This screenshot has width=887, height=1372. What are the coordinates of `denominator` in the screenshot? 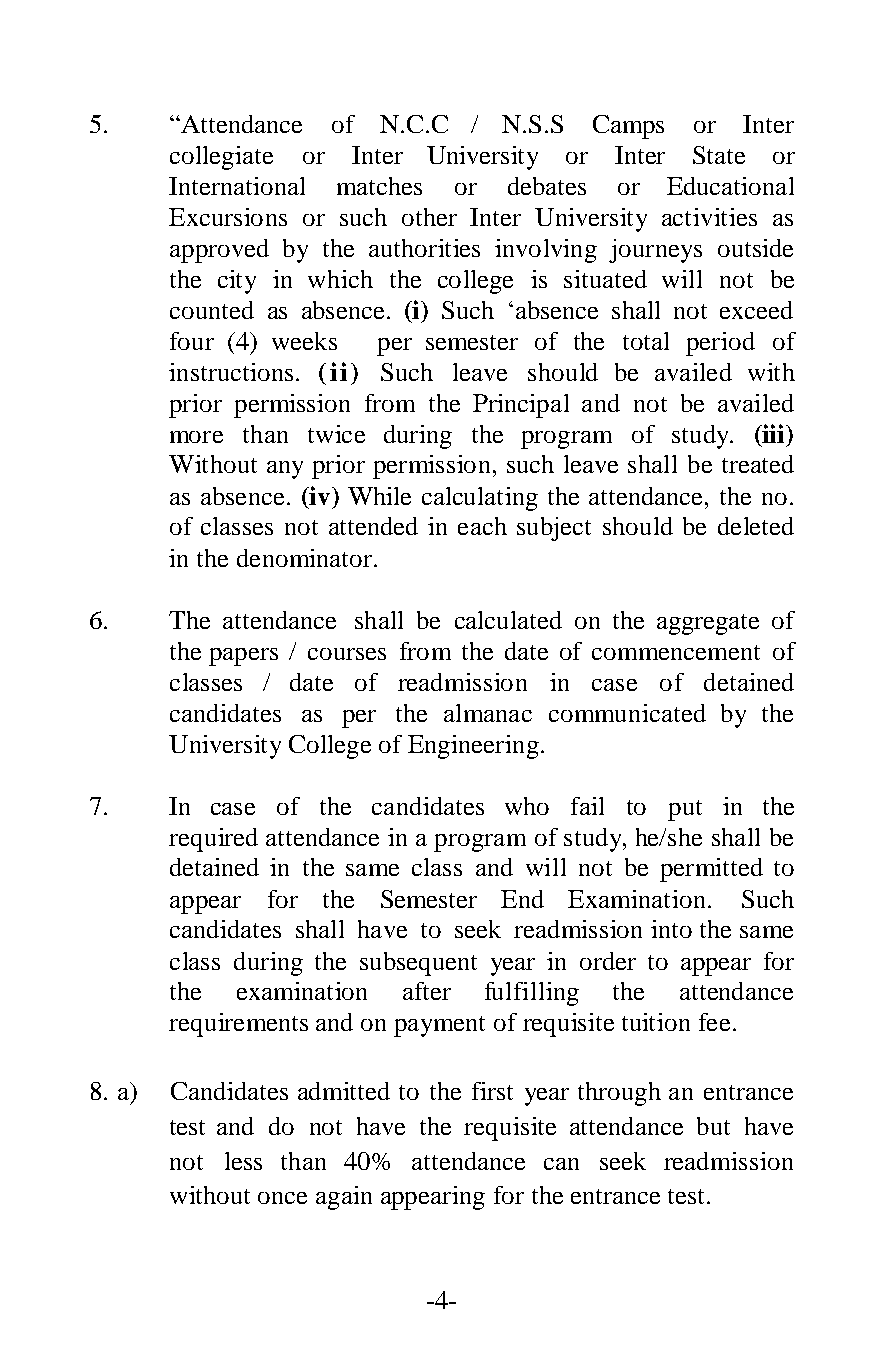 It's located at (306, 558).
